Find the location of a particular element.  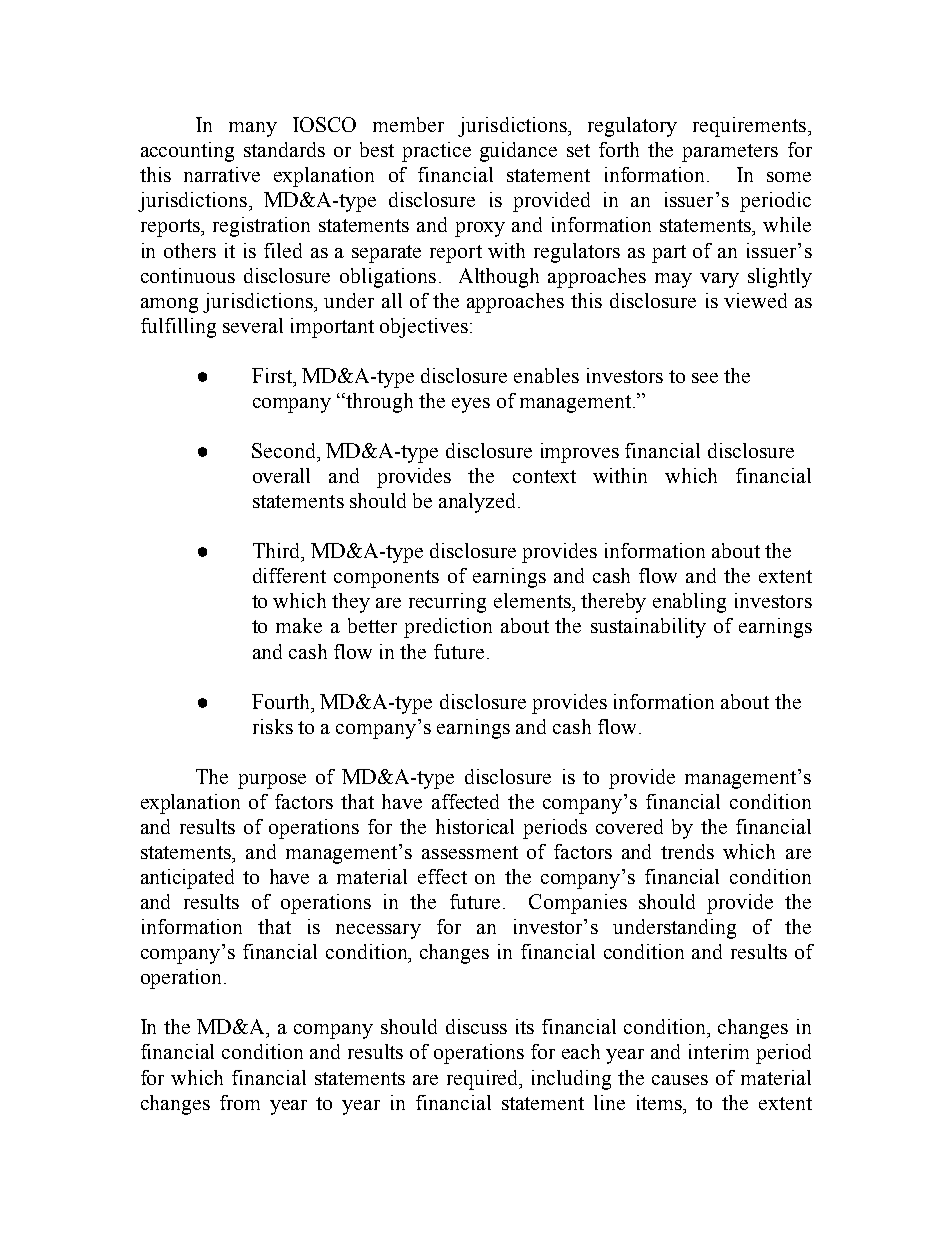

from is located at coordinates (240, 1102).
